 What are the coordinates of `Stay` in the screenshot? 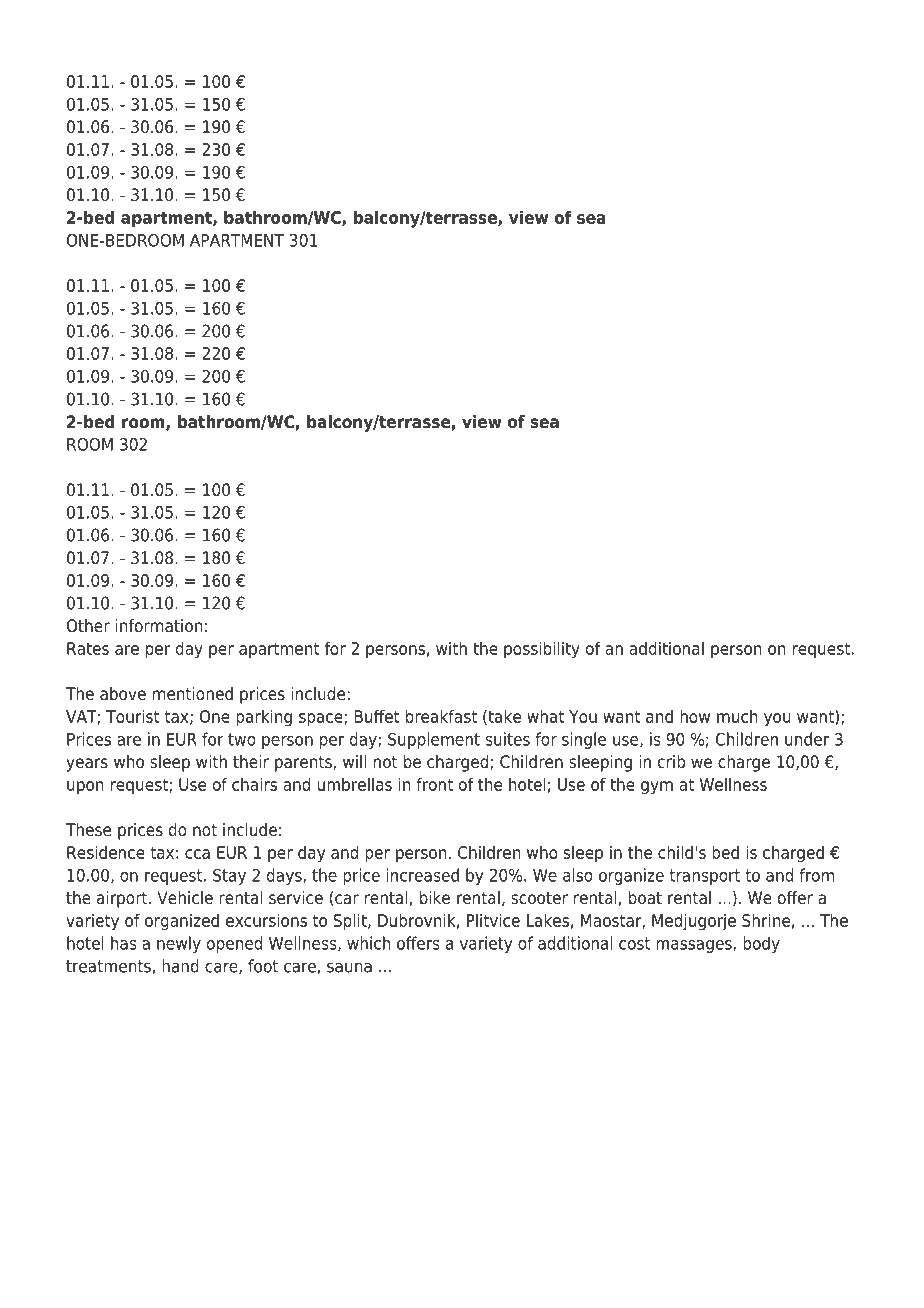 It's located at (229, 877).
